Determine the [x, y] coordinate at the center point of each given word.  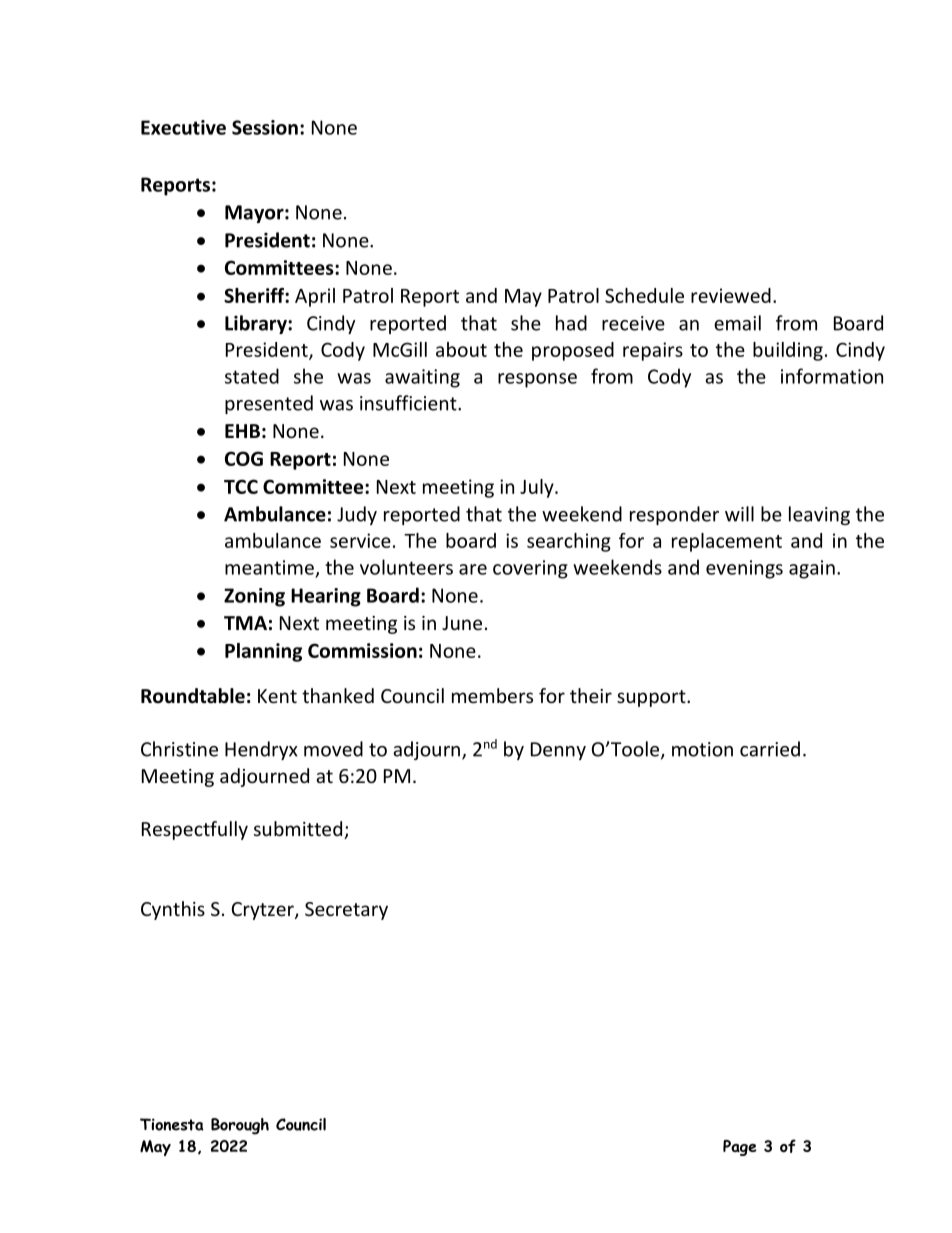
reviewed [731, 295]
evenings [744, 569]
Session [265, 127]
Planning [263, 652]
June [462, 623]
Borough [240, 1126]
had [571, 323]
